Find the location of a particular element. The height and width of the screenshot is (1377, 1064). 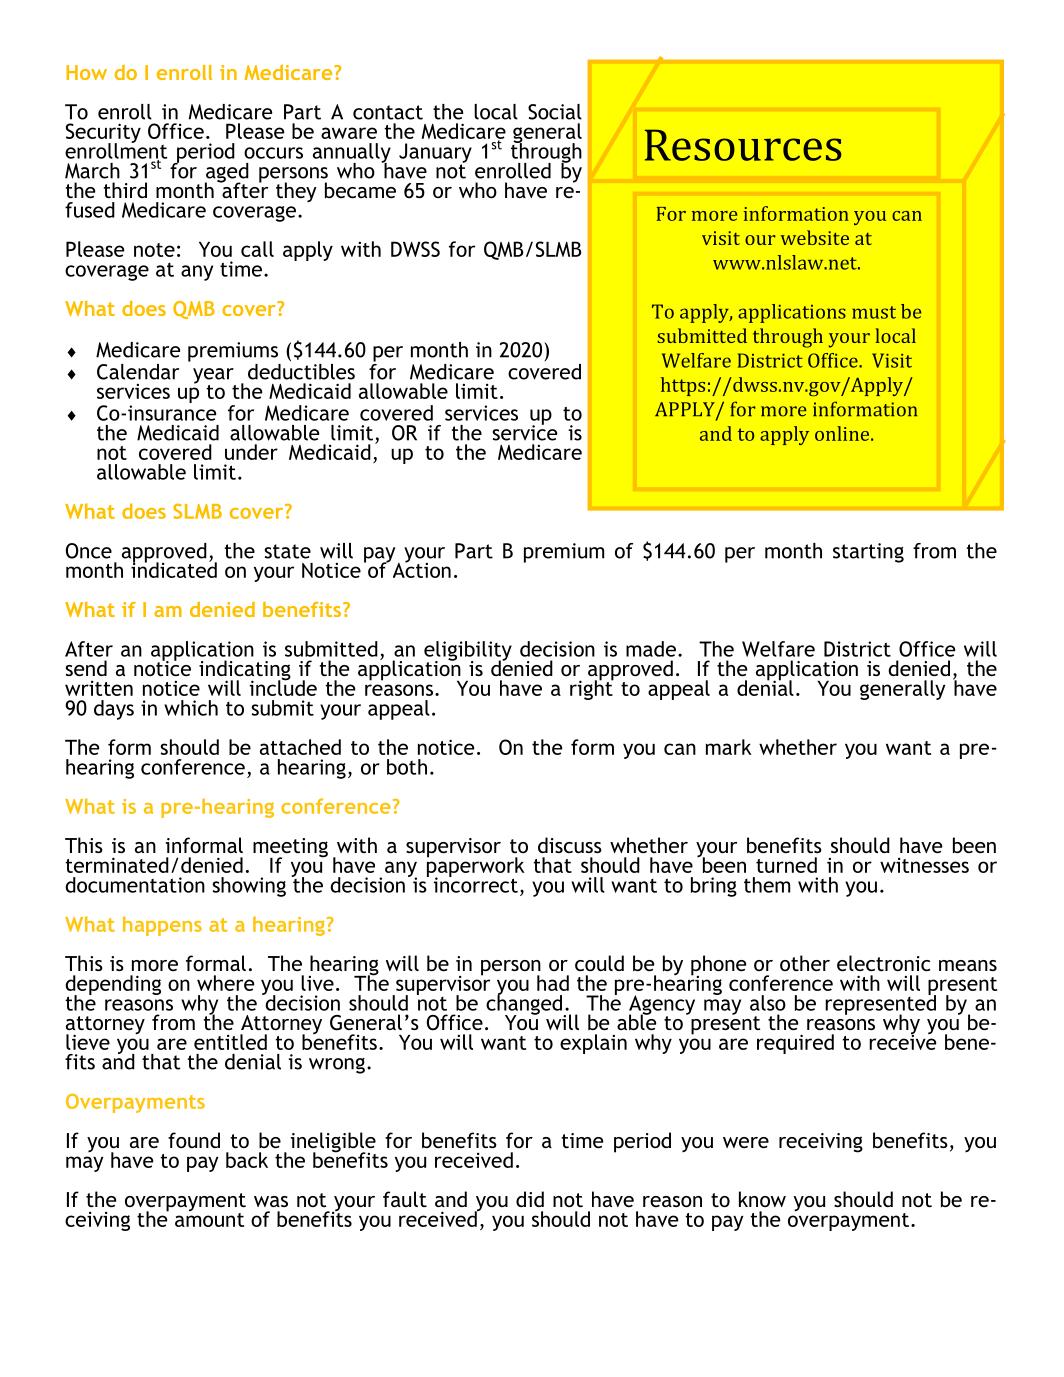

Resources is located at coordinates (743, 145).
